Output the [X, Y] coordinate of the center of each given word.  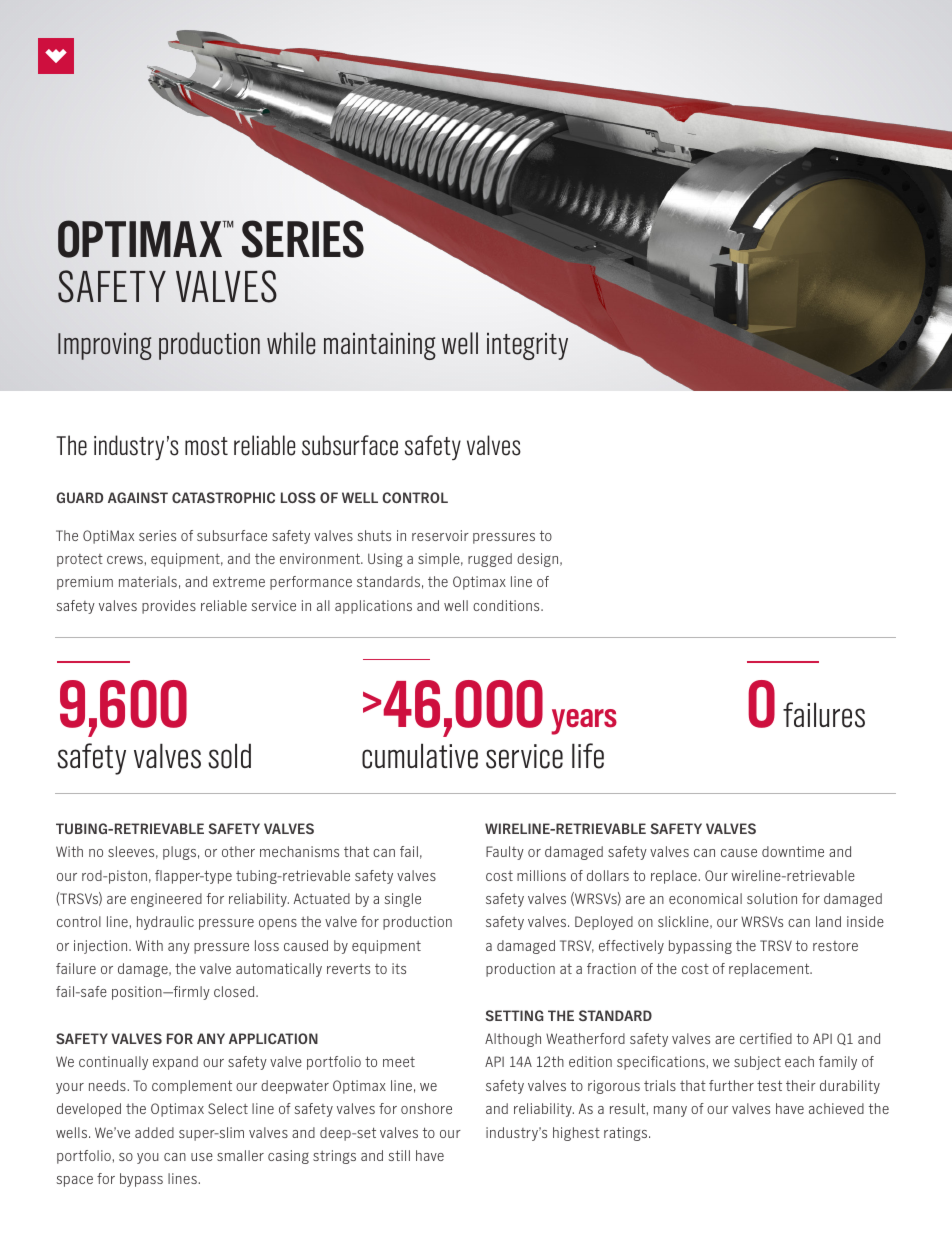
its [399, 968]
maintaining [380, 346]
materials [148, 581]
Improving [105, 346]
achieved [836, 1108]
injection [102, 947]
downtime [793, 851]
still [399, 1155]
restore [835, 946]
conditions [507, 605]
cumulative [420, 756]
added [154, 1132]
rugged [490, 560]
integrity [527, 346]
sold [229, 756]
